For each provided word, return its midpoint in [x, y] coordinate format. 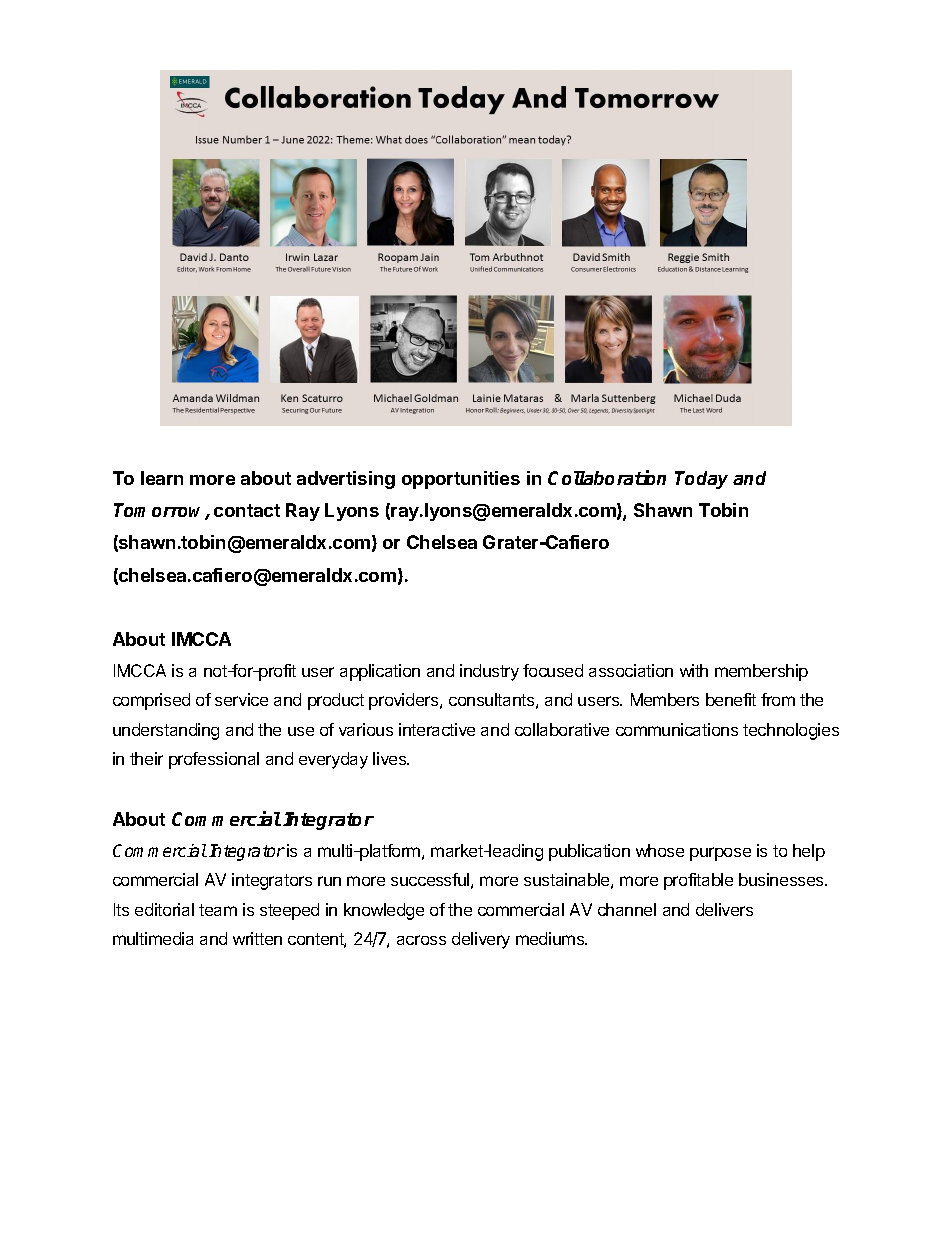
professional [214, 760]
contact [247, 510]
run [329, 881]
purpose [720, 854]
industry [489, 672]
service [241, 699]
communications [677, 729]
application [380, 672]
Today [701, 480]
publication [589, 852]
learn [162, 478]
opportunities [461, 480]
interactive [437, 729]
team [218, 910]
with [694, 670]
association [631, 670]
